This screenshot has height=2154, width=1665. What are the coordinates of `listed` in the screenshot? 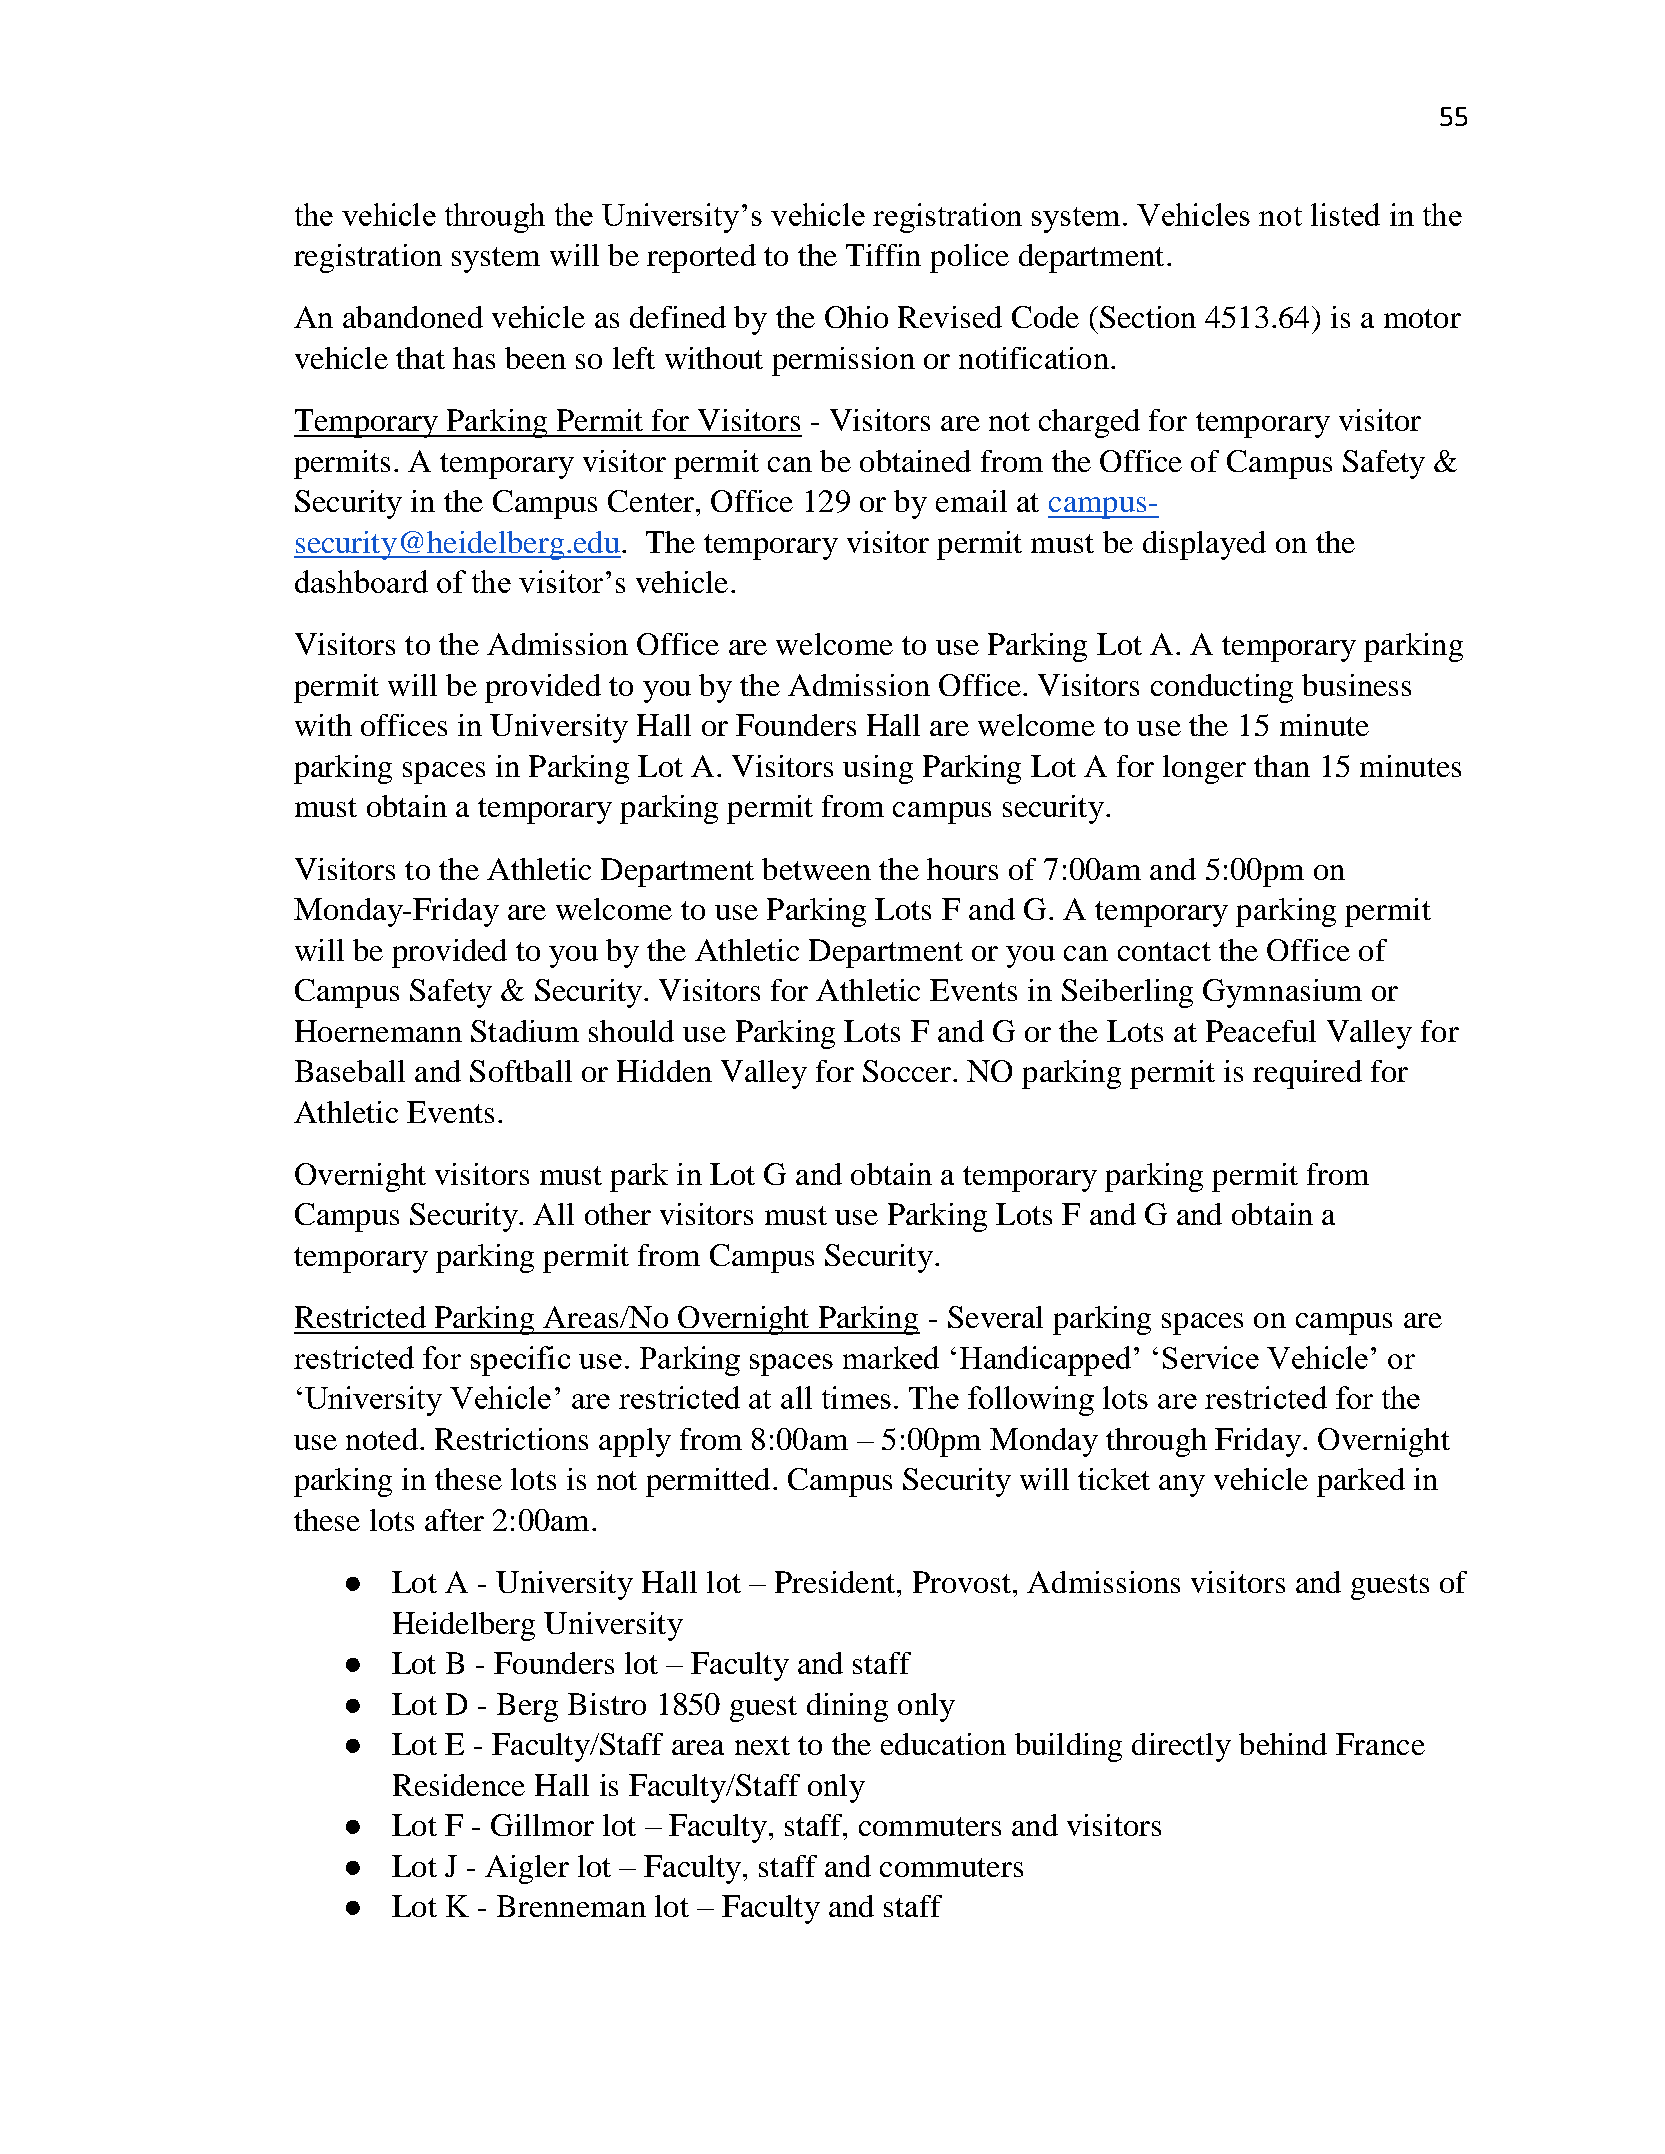 It's located at (1345, 214).
